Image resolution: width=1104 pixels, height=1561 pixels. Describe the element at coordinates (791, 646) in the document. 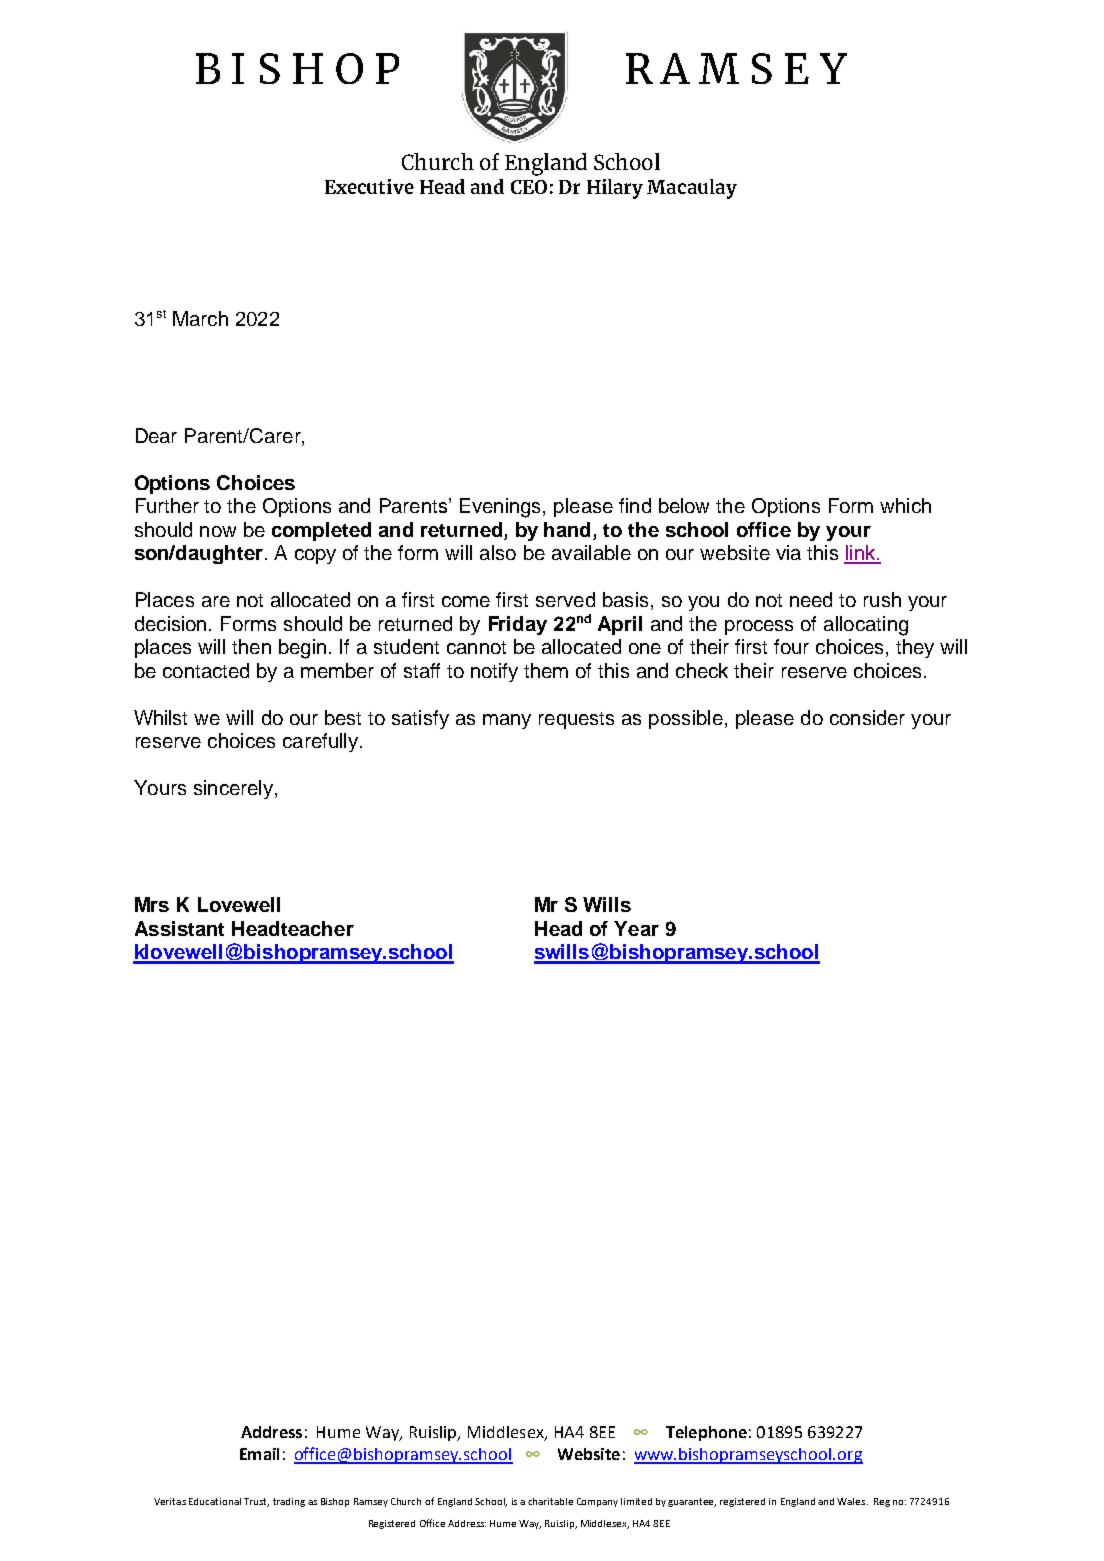

I see `four` at that location.
